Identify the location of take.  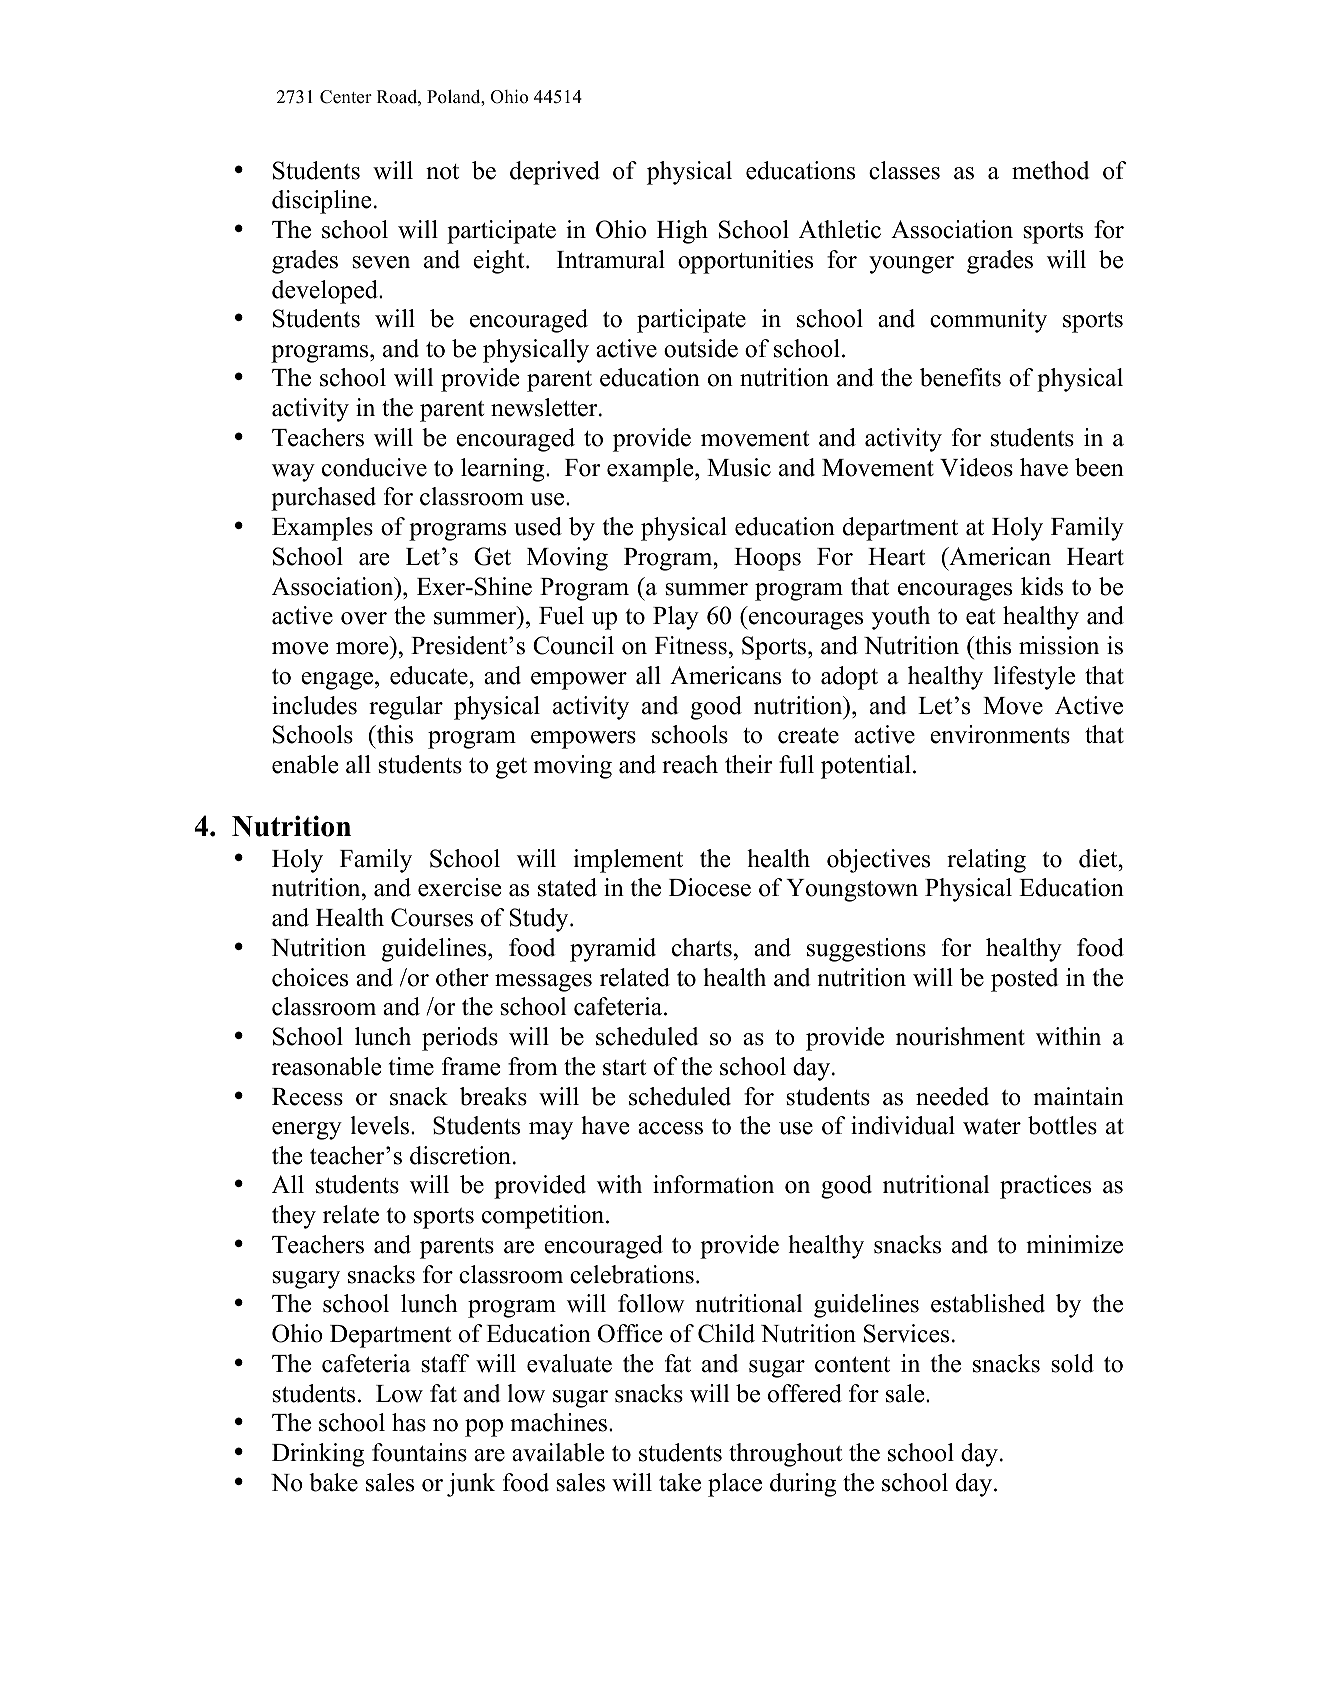
(680, 1482).
